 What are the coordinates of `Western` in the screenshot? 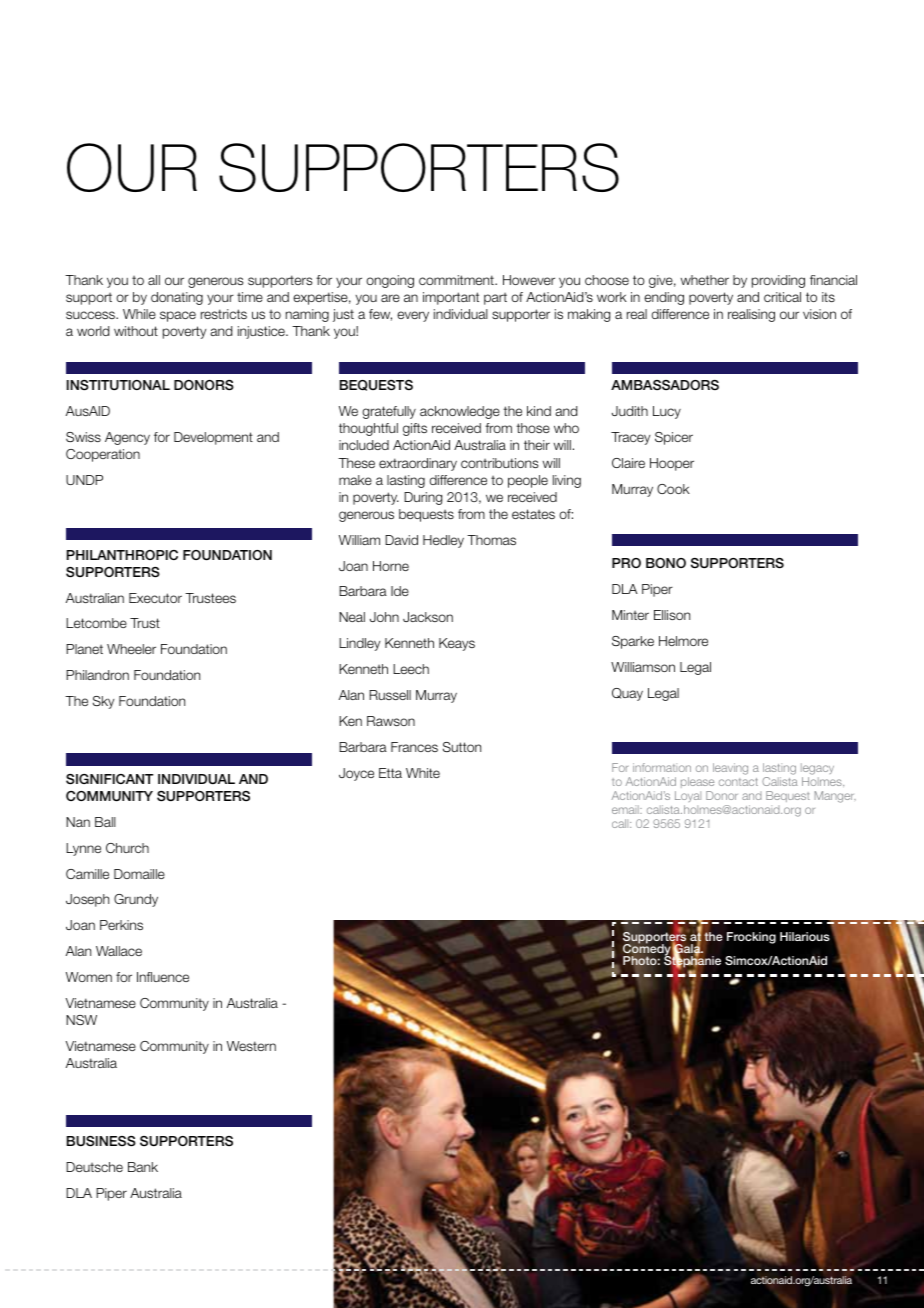 It's located at (251, 1046).
